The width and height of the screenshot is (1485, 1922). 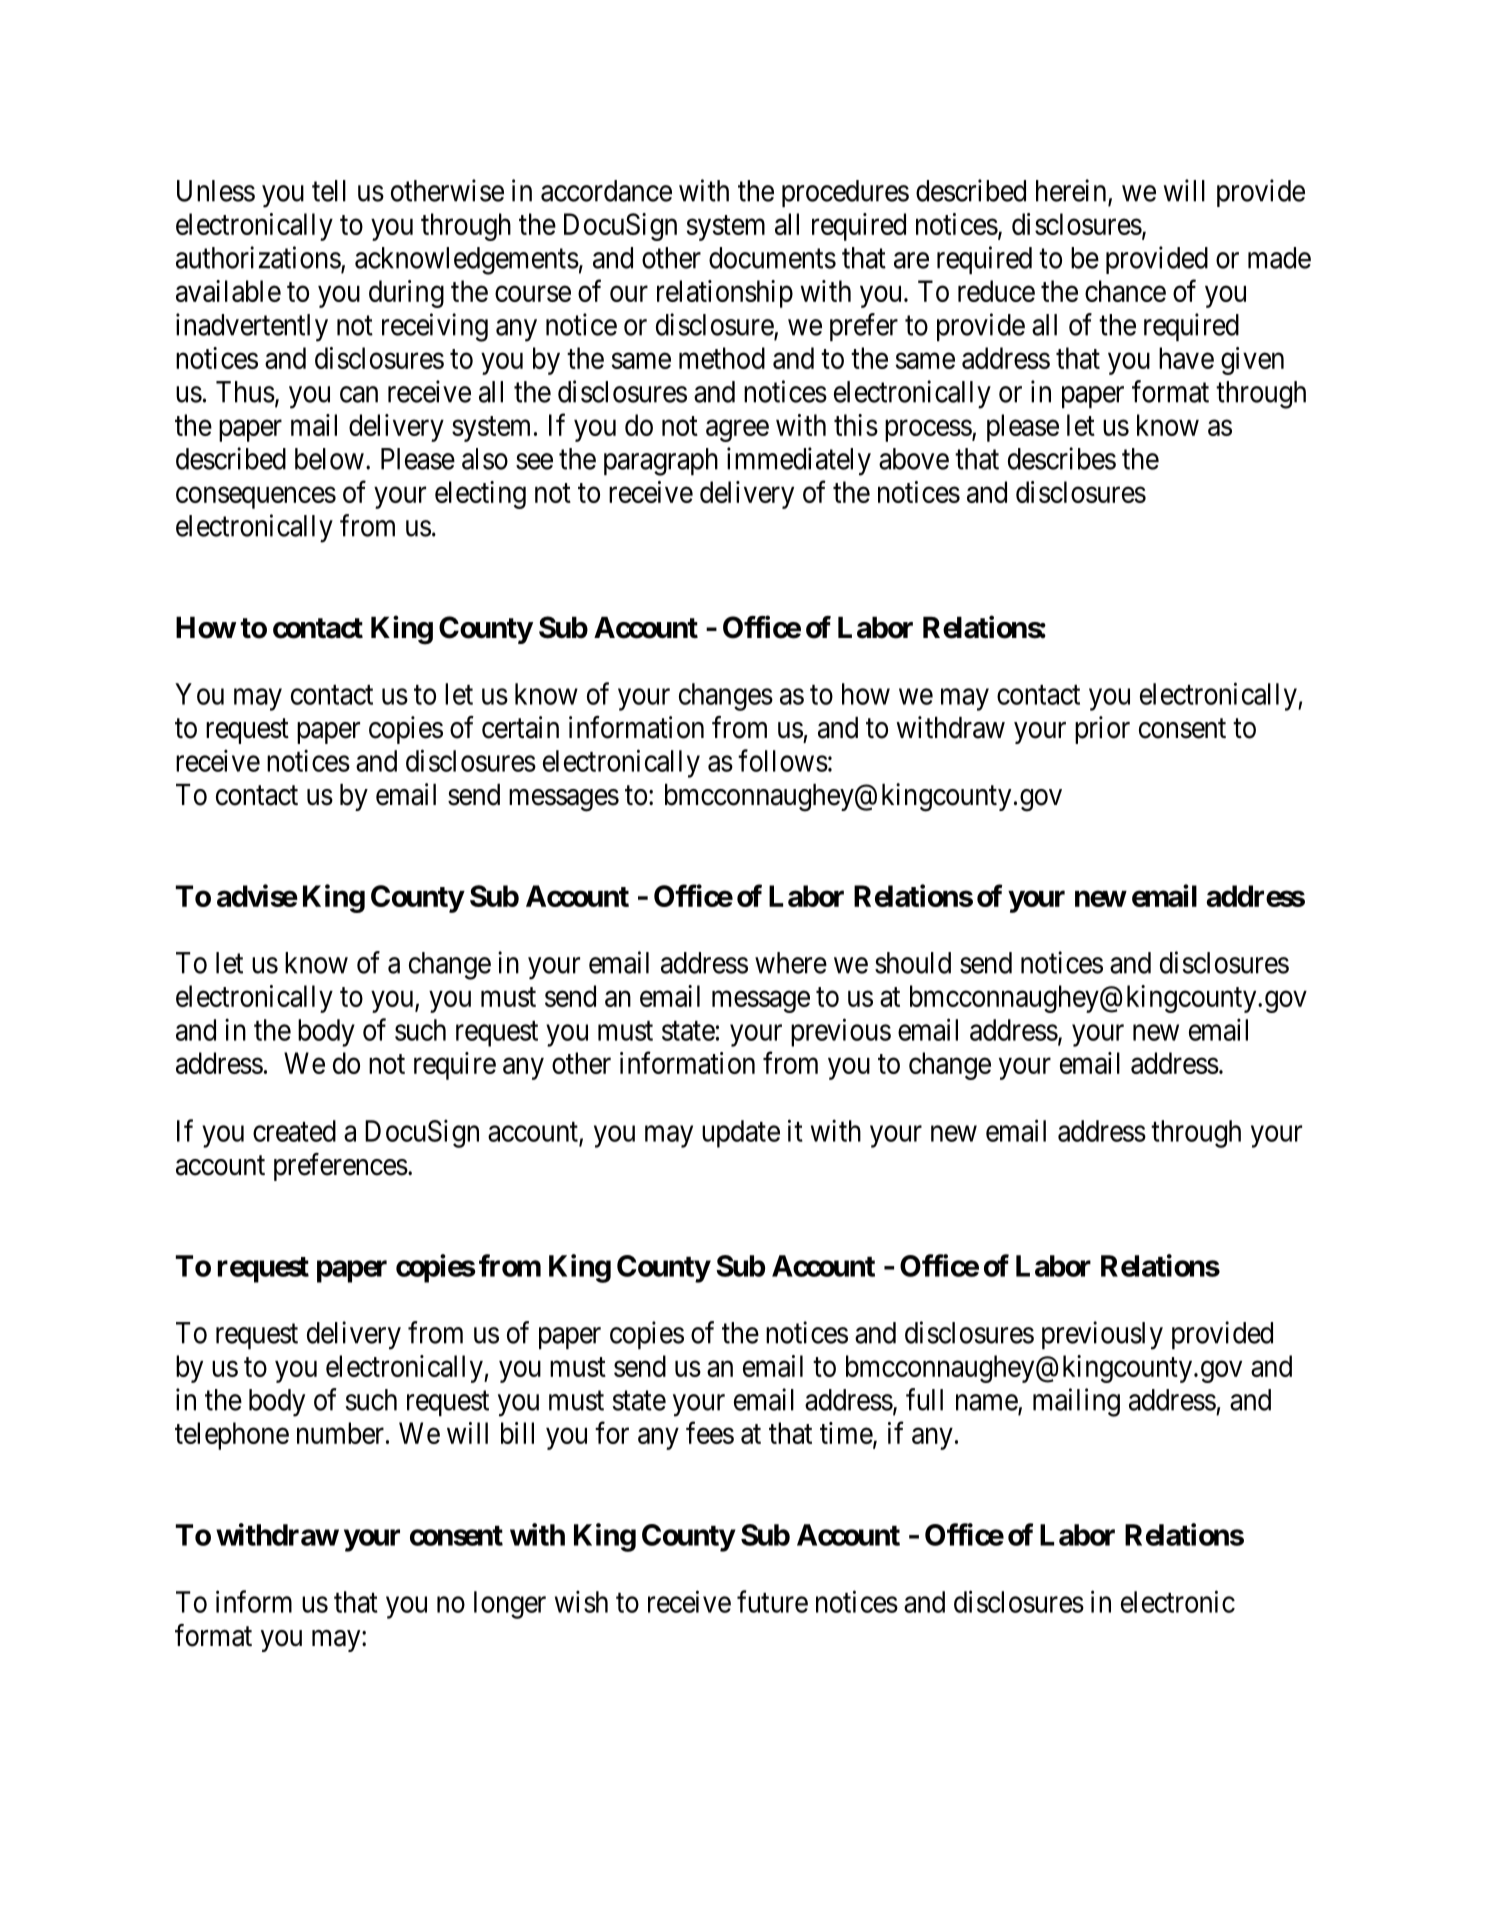 What do you see at coordinates (1125, 291) in the screenshot?
I see `chance` at bounding box center [1125, 291].
